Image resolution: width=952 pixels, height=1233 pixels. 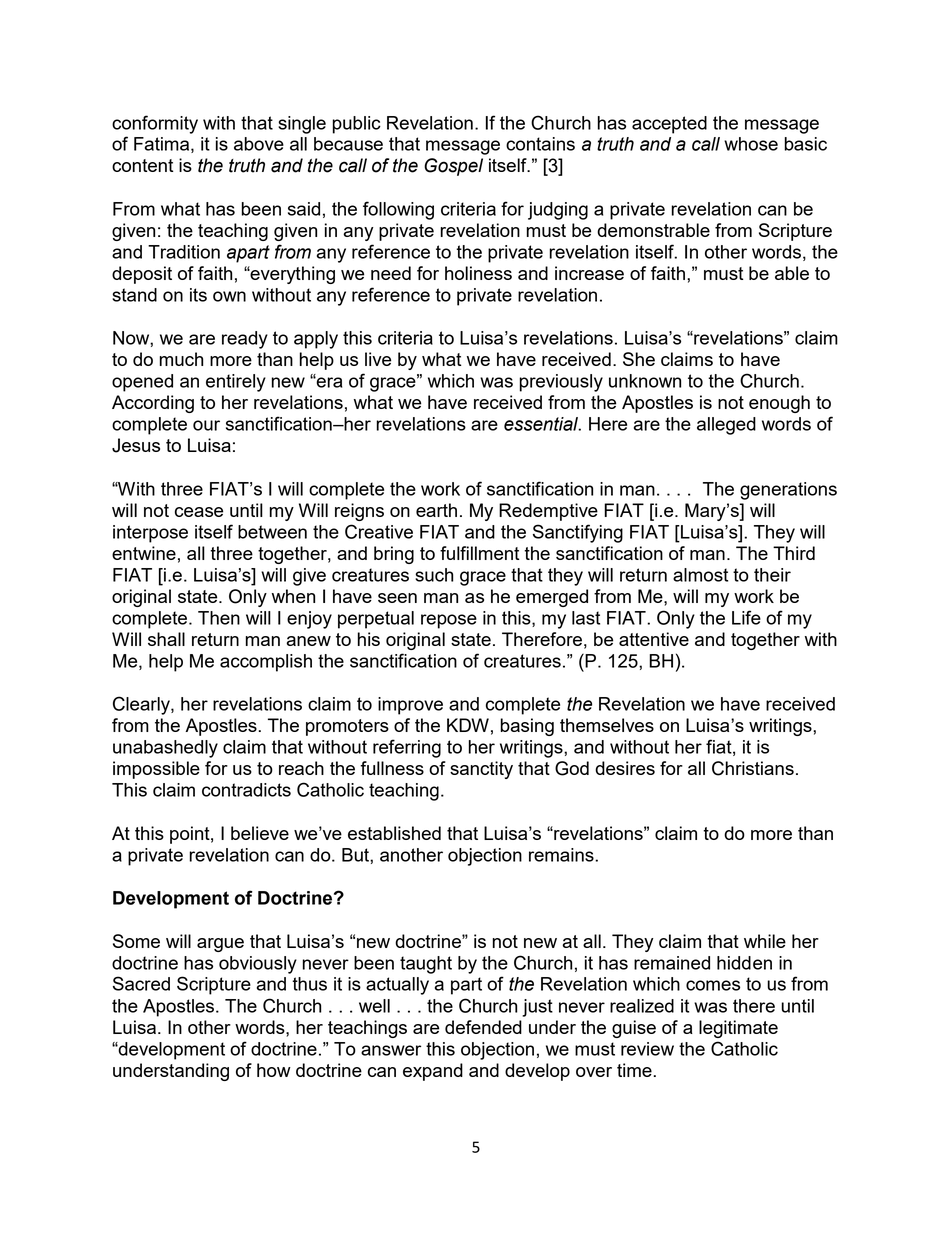 What do you see at coordinates (165, 749) in the image?
I see `unabashedly` at bounding box center [165, 749].
